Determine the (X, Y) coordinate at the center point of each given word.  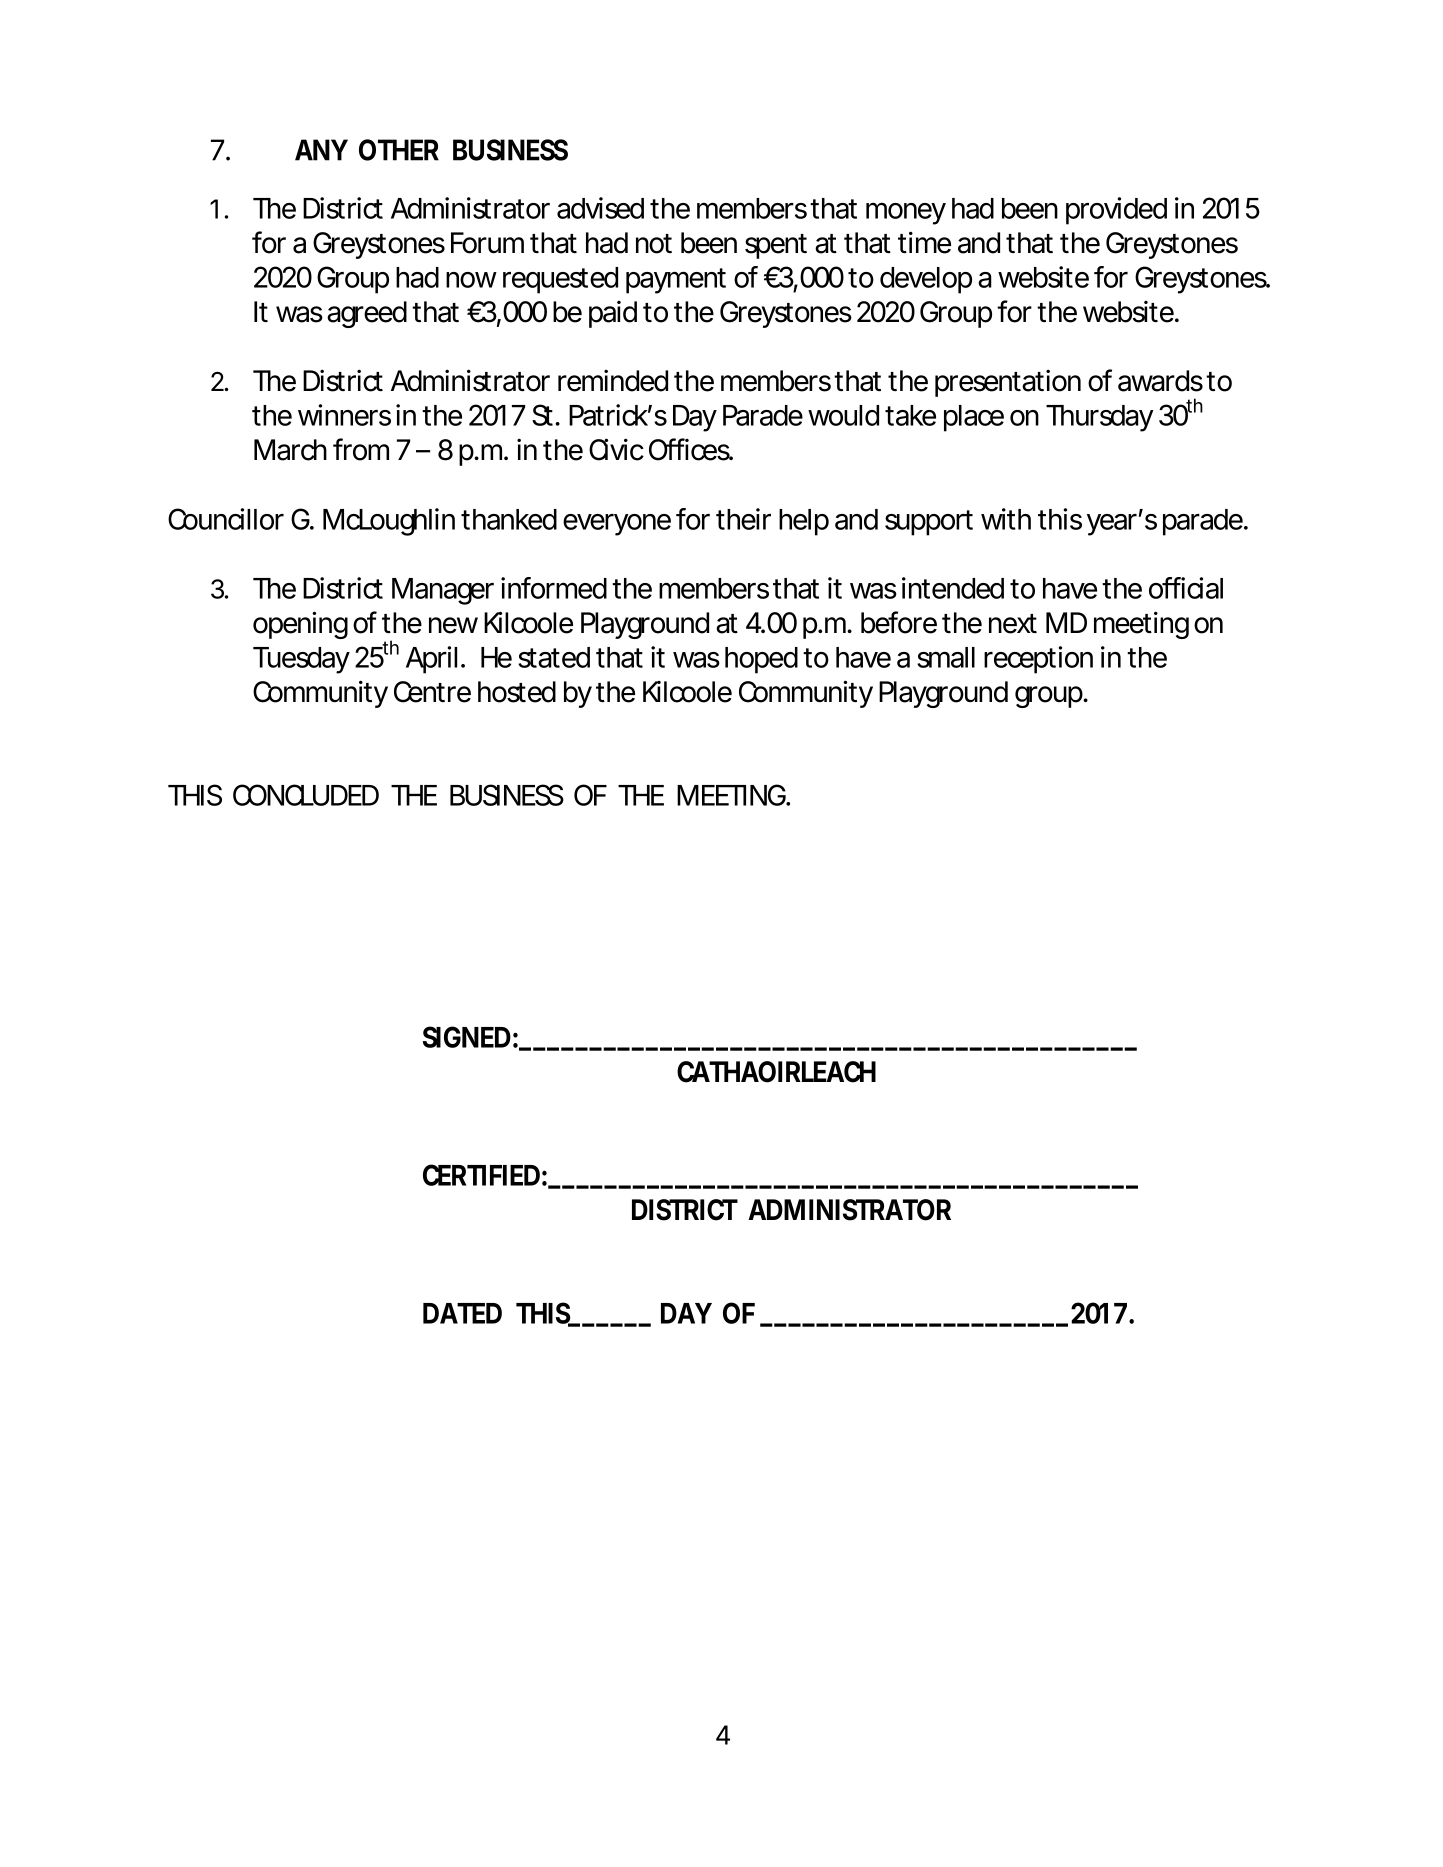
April (431, 660)
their (743, 519)
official (1186, 588)
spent (776, 246)
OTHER (399, 150)
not (654, 244)
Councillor (226, 519)
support (929, 523)
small (946, 657)
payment (676, 281)
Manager (443, 591)
